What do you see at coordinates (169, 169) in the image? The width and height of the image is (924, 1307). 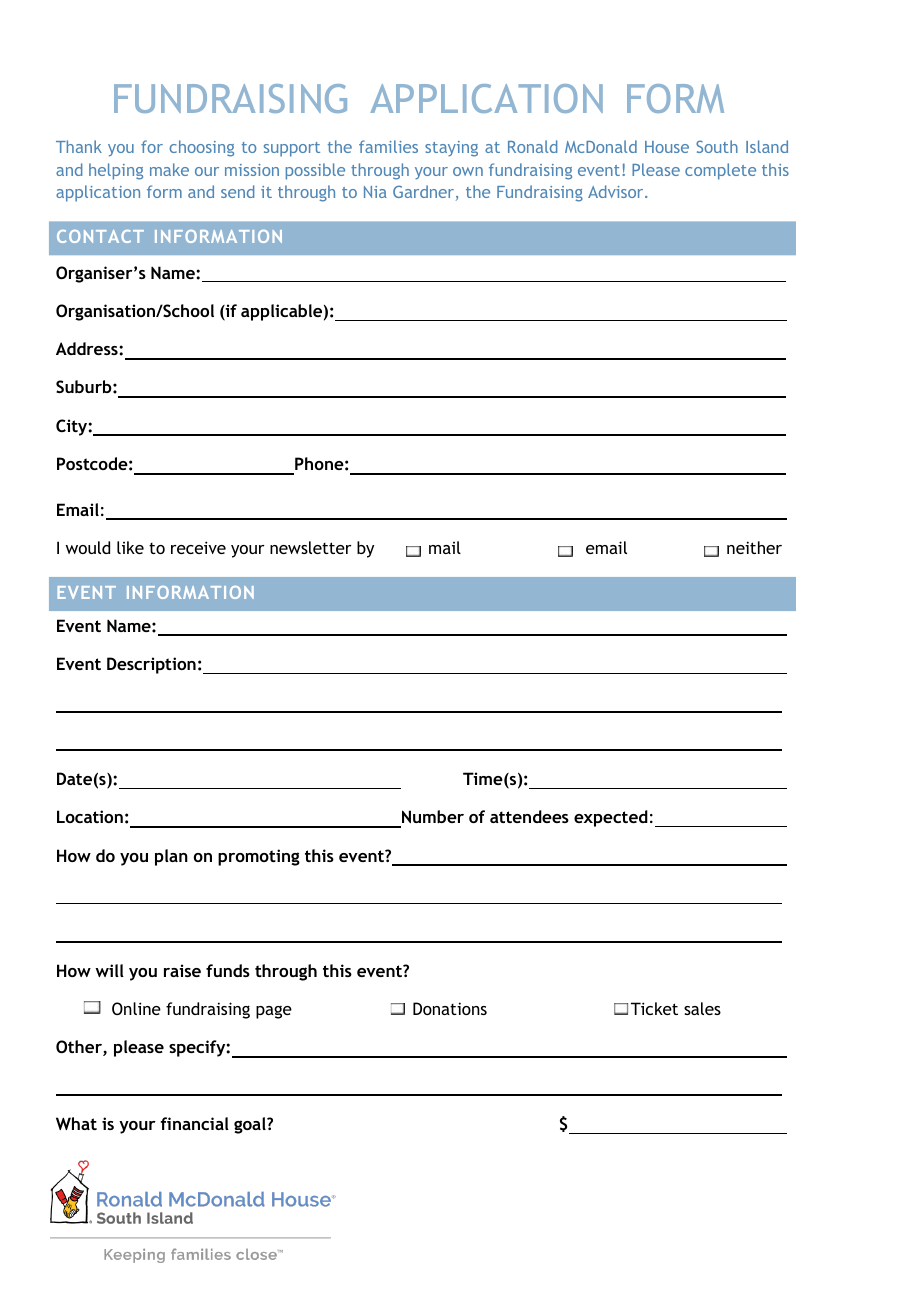 I see `make` at bounding box center [169, 169].
